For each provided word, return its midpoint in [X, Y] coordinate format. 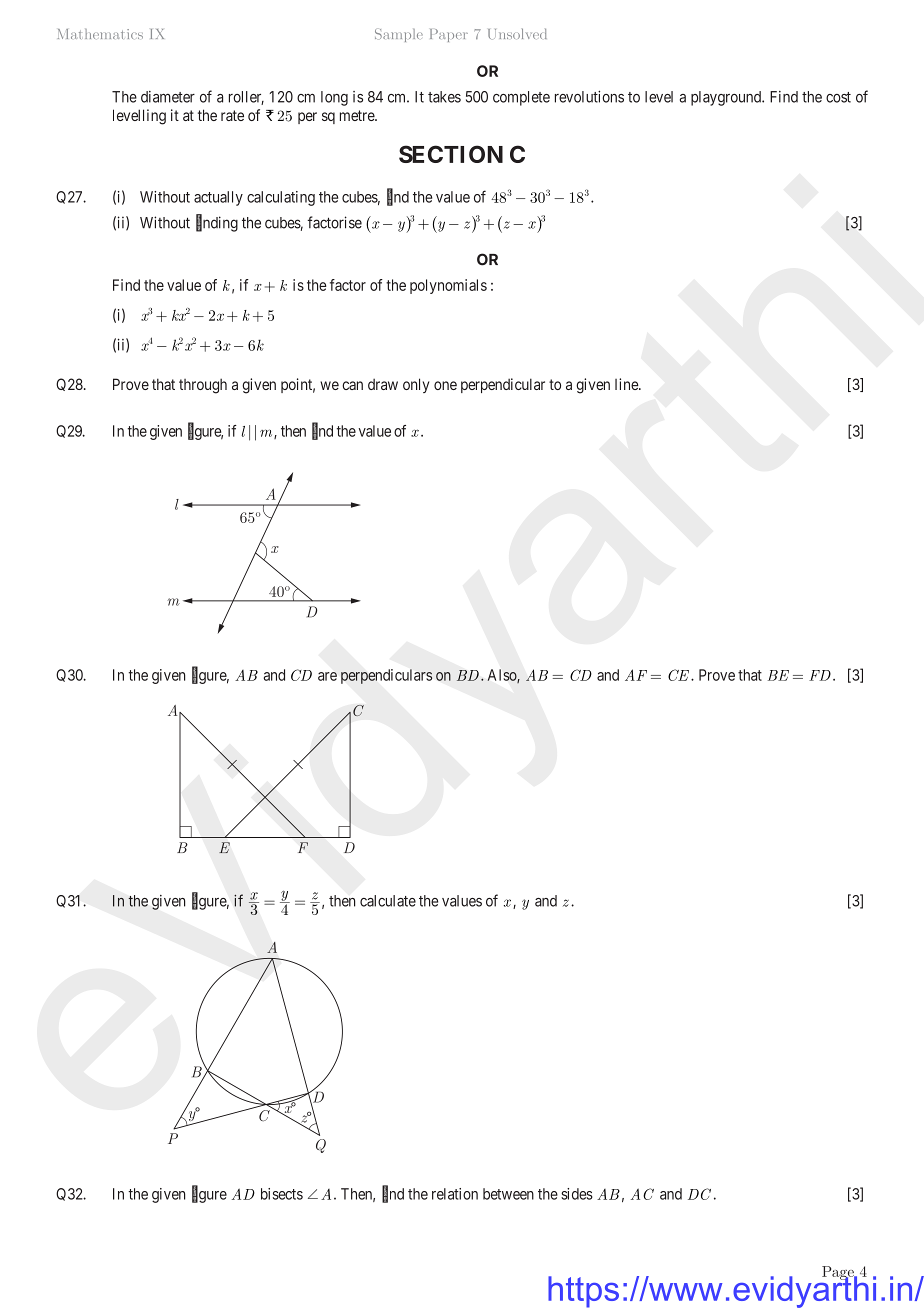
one [445, 385]
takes [444, 97]
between [508, 1194]
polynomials [448, 286]
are [327, 676]
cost [838, 97]
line [627, 384]
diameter [168, 97]
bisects [282, 1194]
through [203, 386]
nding [220, 224]
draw [383, 384]
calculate [388, 901]
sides [577, 1194]
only [416, 385]
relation [455, 1194]
